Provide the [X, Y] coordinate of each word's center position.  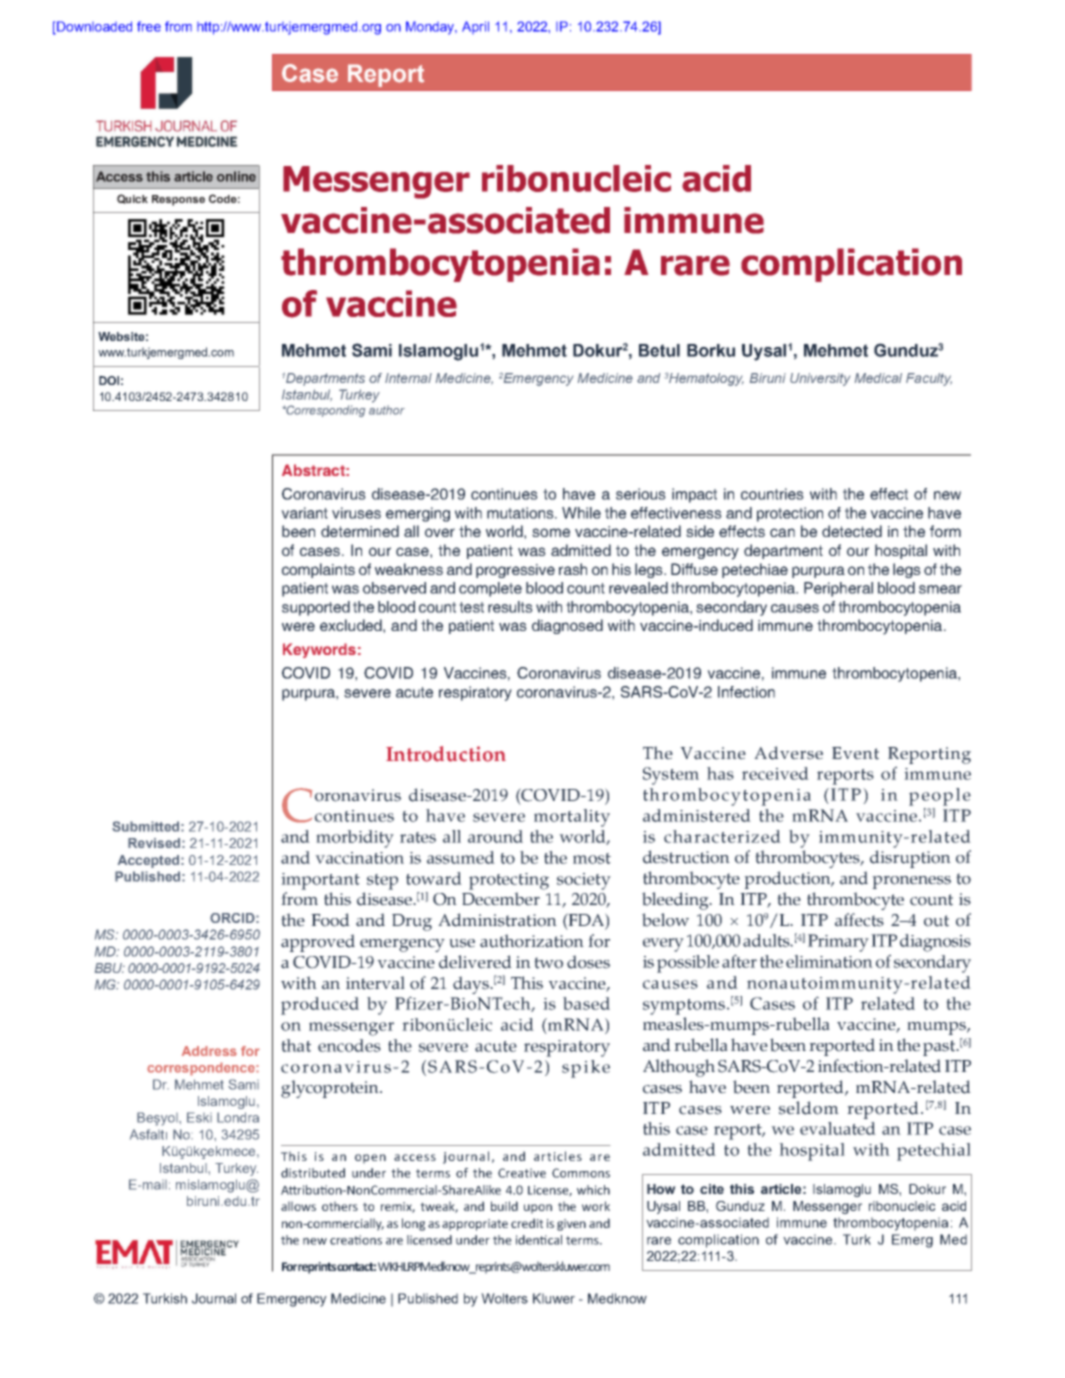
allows [298, 1206]
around [495, 836]
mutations [521, 513]
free [149, 26]
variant [304, 513]
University [820, 379]
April [475, 27]
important [320, 881]
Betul [659, 350]
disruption [910, 859]
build [504, 1206]
